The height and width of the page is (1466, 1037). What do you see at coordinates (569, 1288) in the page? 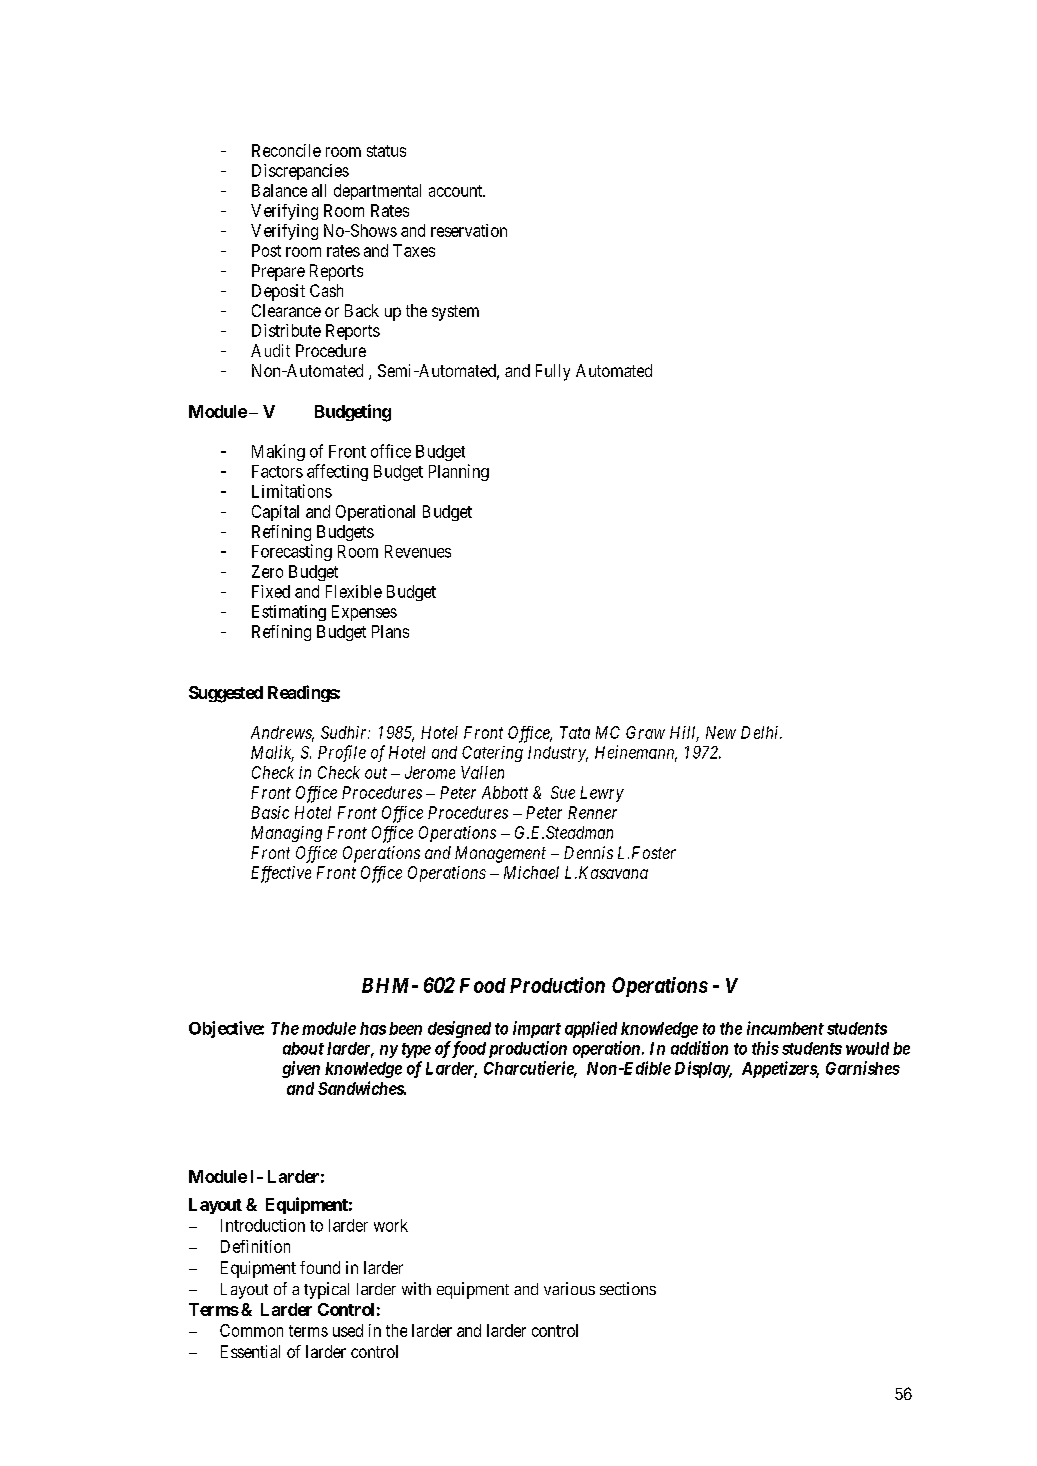
I see `various` at bounding box center [569, 1288].
